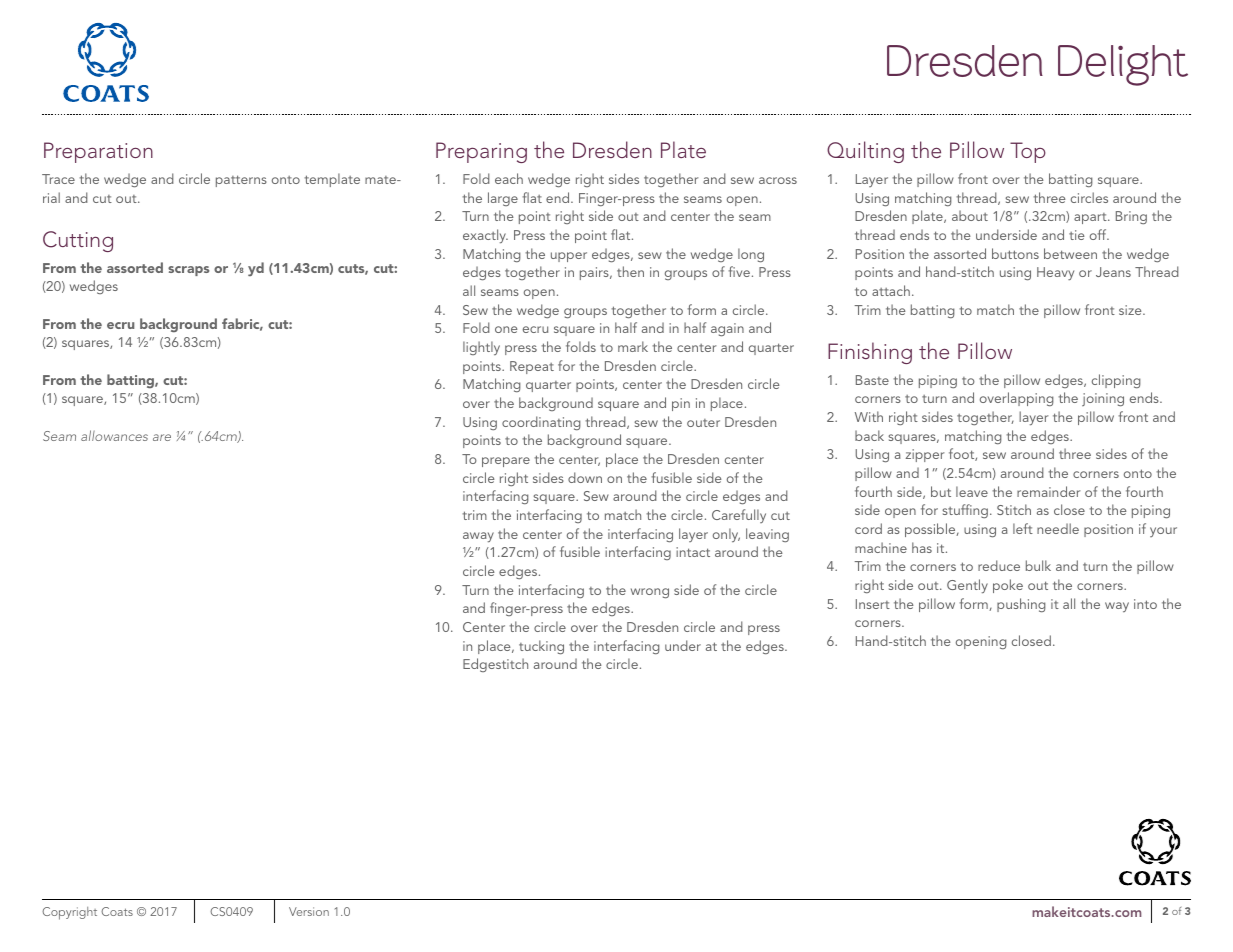 The height and width of the page is (952, 1233). What do you see at coordinates (1145, 604) in the page?
I see `into` at bounding box center [1145, 604].
